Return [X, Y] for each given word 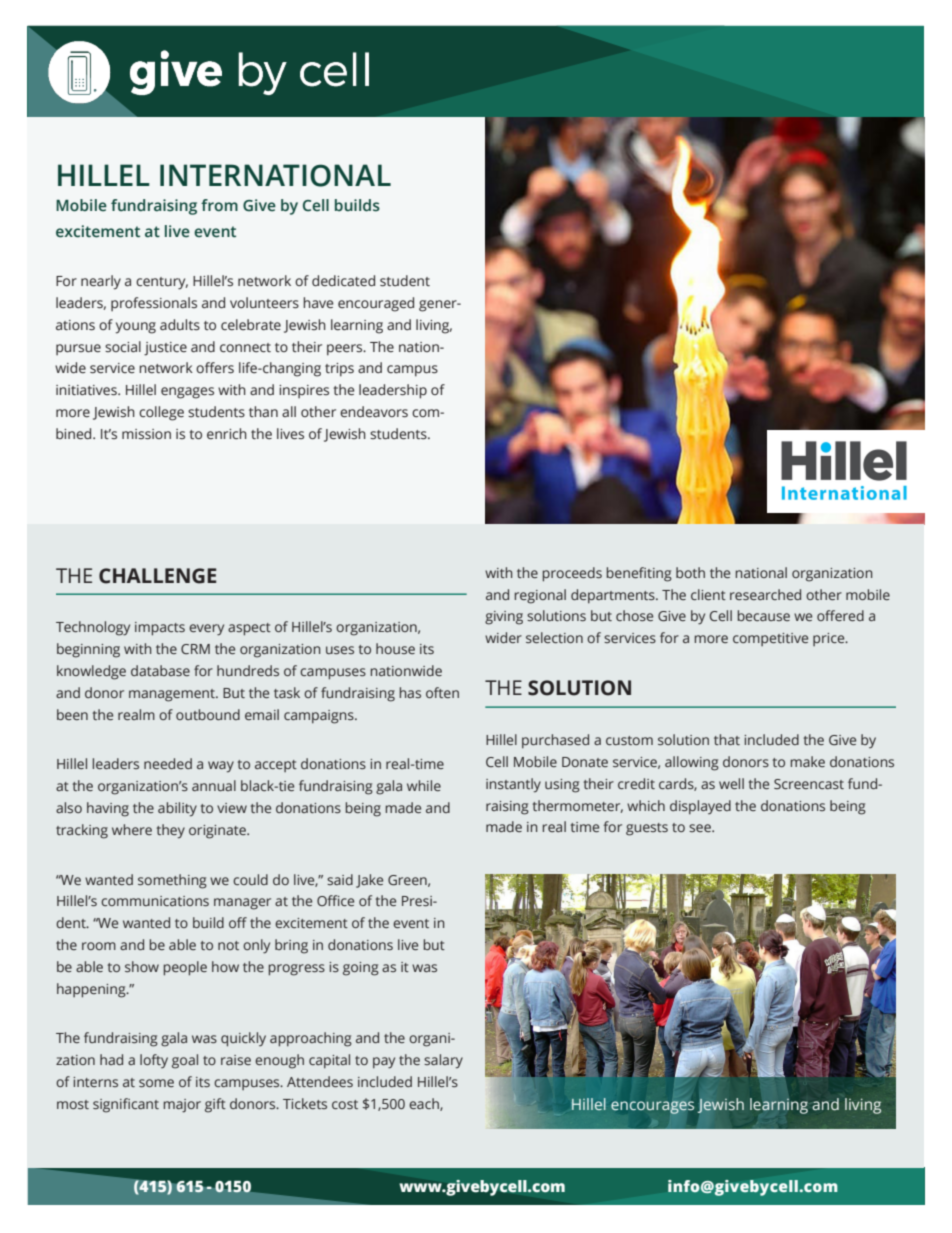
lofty [154, 1061]
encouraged [376, 304]
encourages [652, 1107]
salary [443, 1061]
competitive [770, 639]
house [395, 648]
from [219, 205]
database [160, 670]
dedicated [343, 281]
